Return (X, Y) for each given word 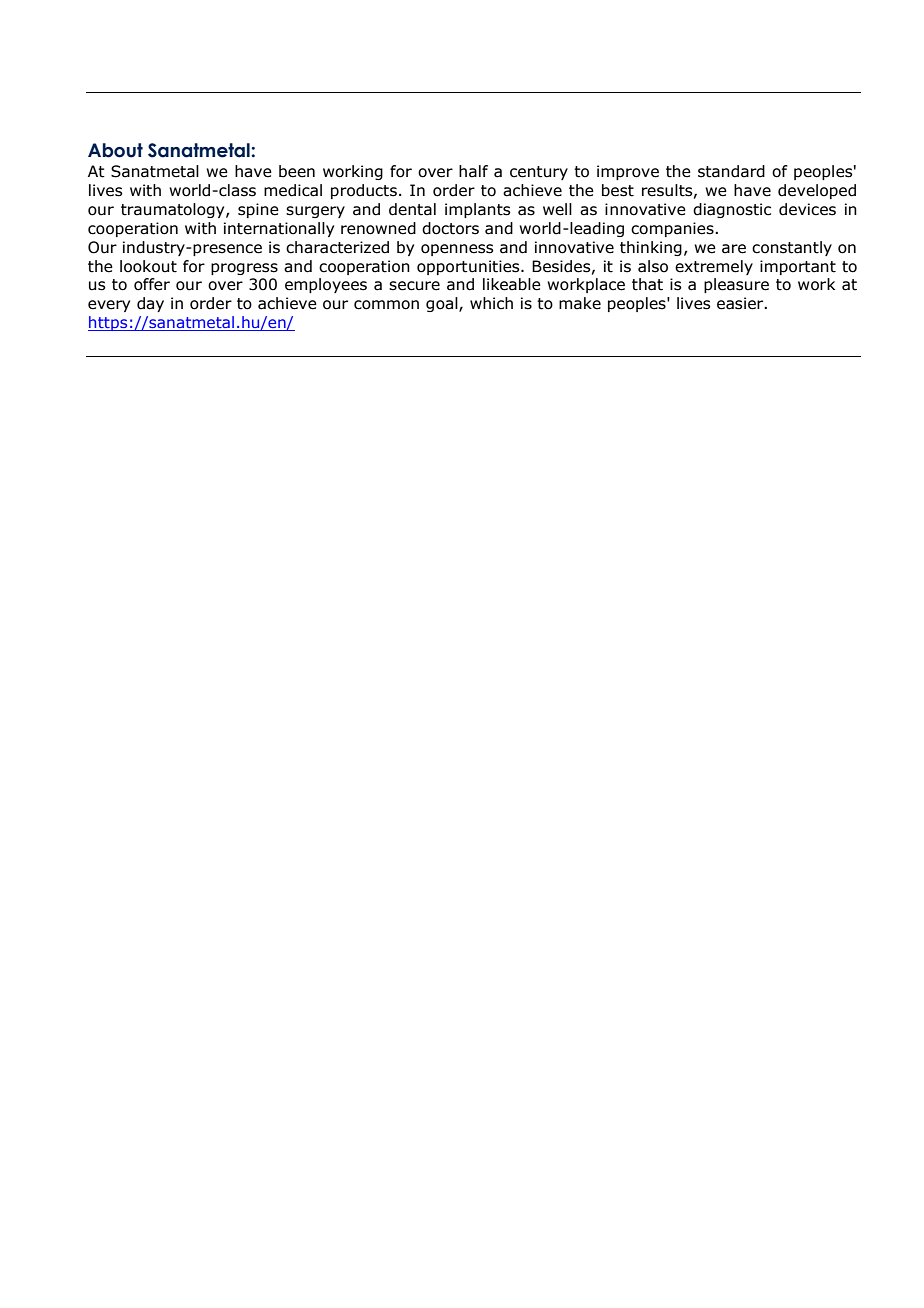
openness (457, 250)
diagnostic (732, 210)
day (150, 304)
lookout (148, 266)
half (473, 171)
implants (477, 210)
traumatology (174, 210)
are (734, 249)
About (115, 150)
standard (731, 171)
